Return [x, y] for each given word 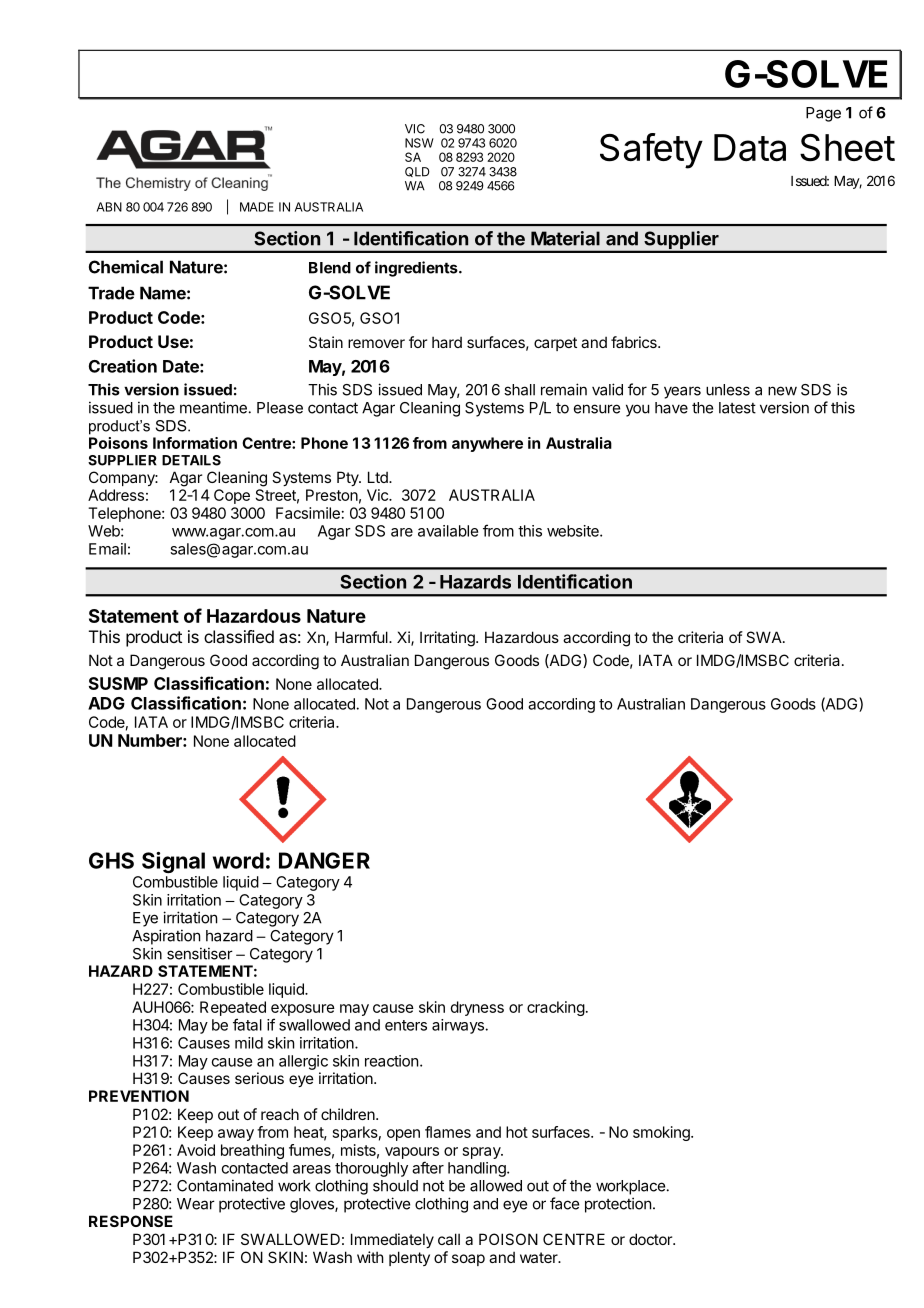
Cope [232, 496]
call [449, 1239]
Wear [196, 1204]
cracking [556, 1008]
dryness [477, 1008]
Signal [173, 862]
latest [737, 408]
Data [750, 147]
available [448, 531]
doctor [651, 1239]
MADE [257, 207]
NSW [419, 143]
